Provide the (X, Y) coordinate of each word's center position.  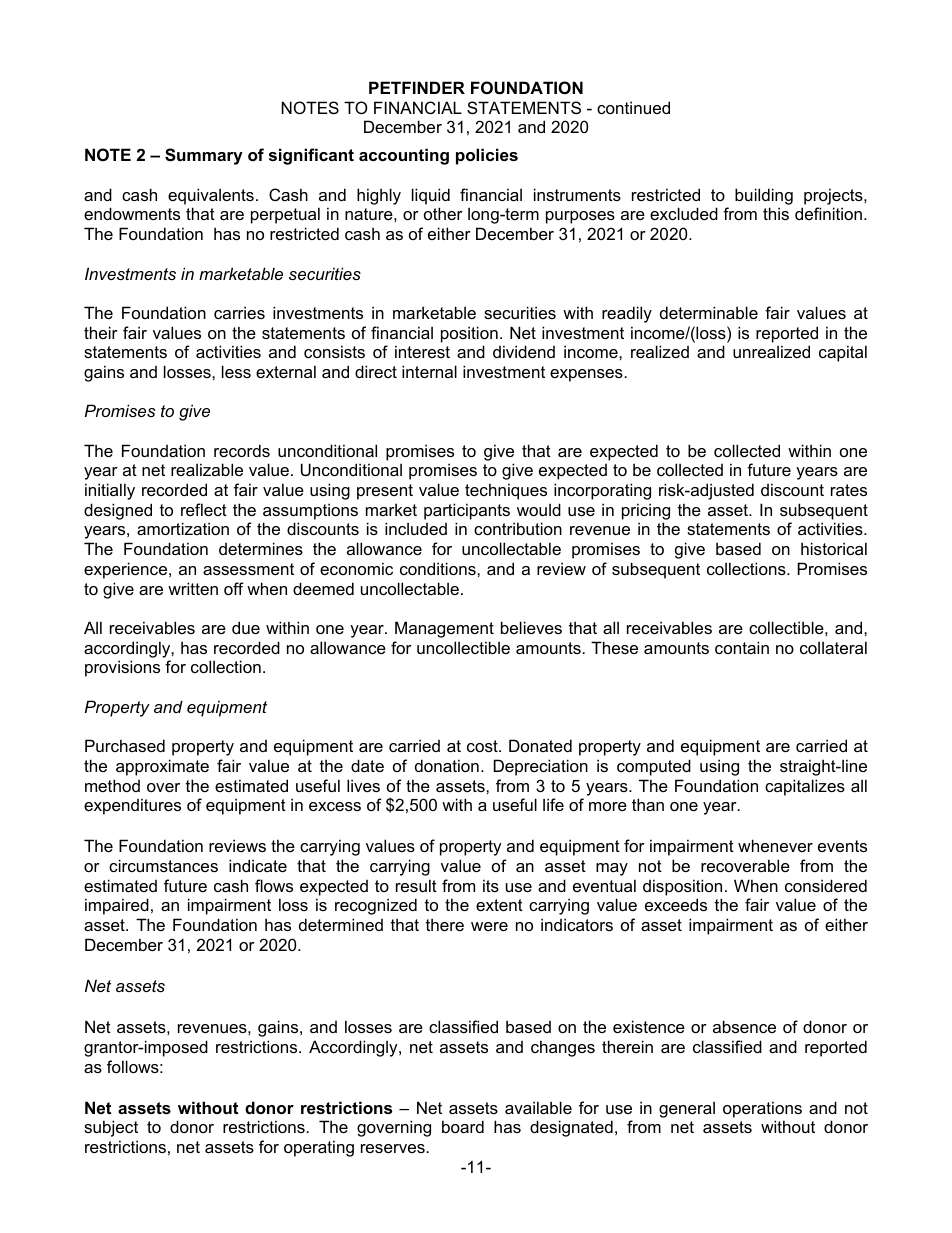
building (764, 196)
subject (111, 1128)
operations (762, 1109)
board (463, 1126)
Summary (204, 156)
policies (487, 156)
